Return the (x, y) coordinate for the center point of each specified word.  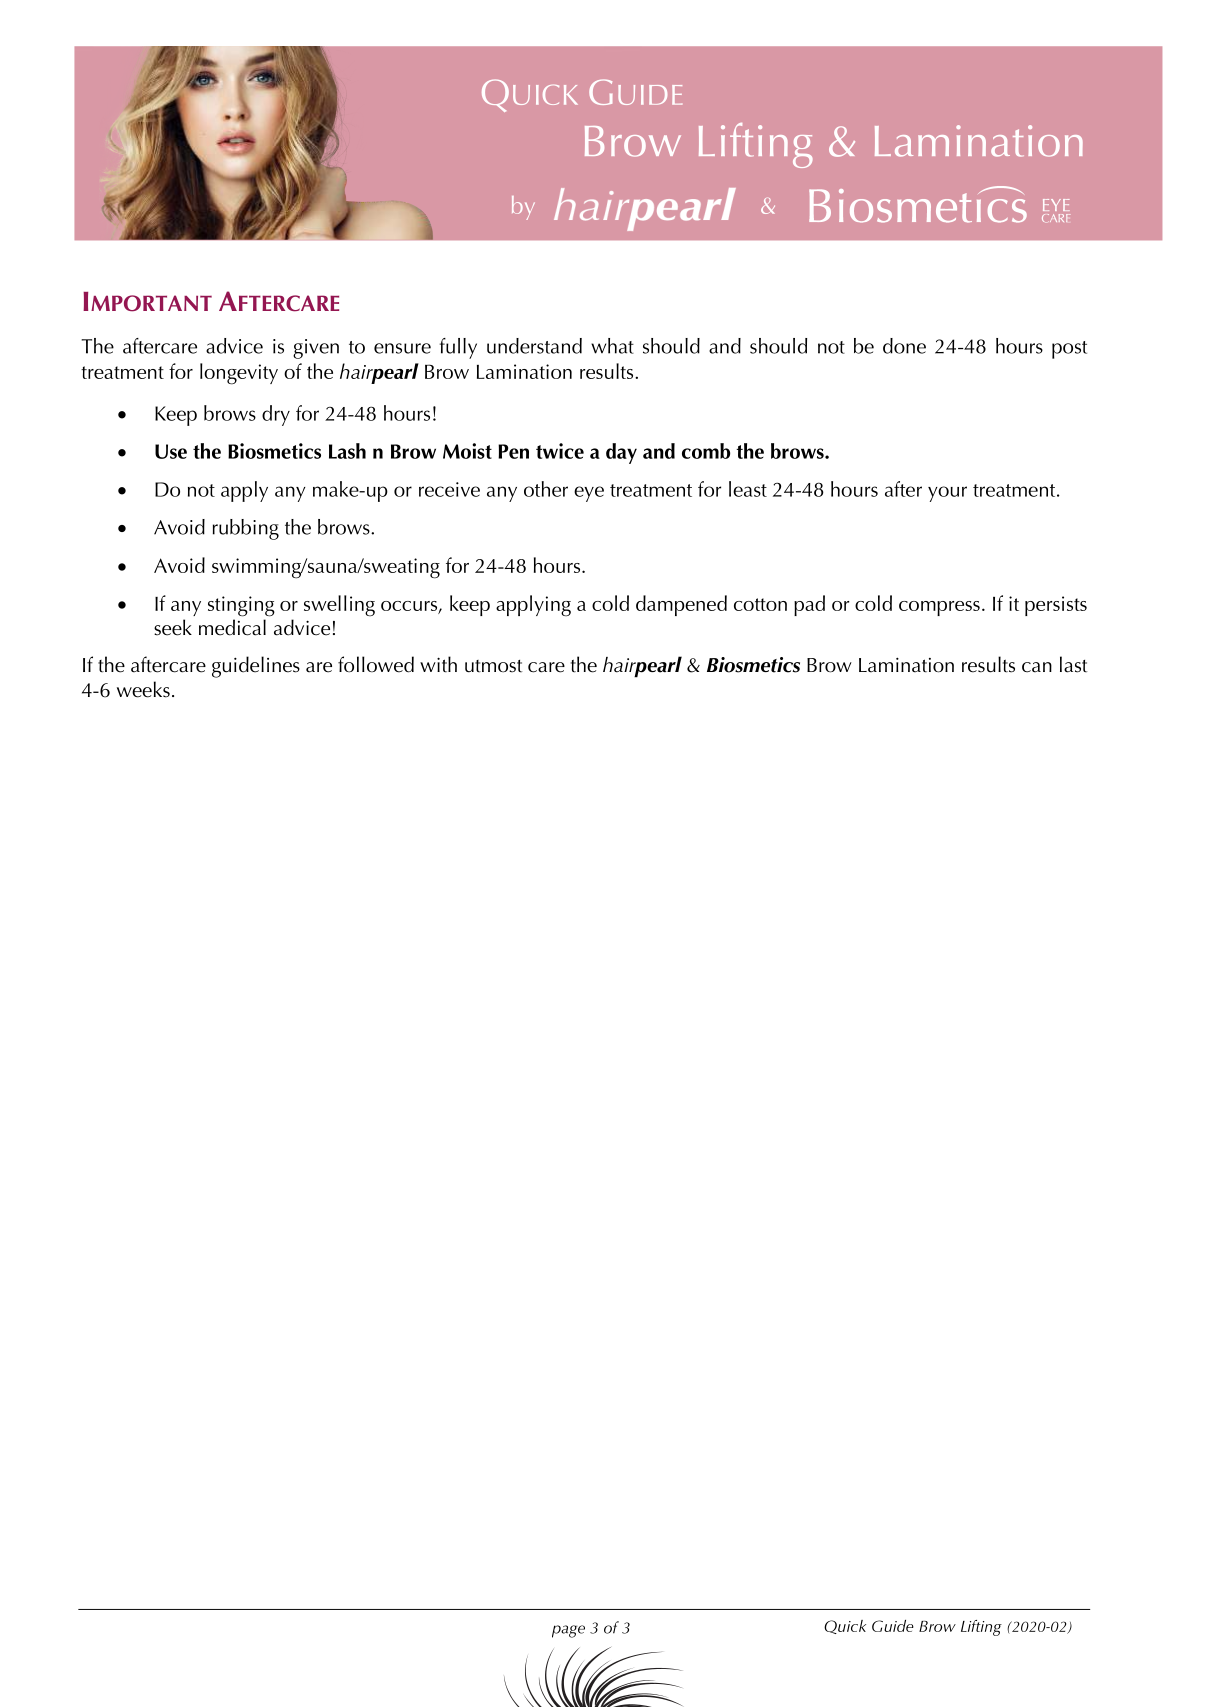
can (1037, 667)
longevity (239, 374)
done (904, 346)
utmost (493, 666)
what (612, 346)
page (568, 1631)
